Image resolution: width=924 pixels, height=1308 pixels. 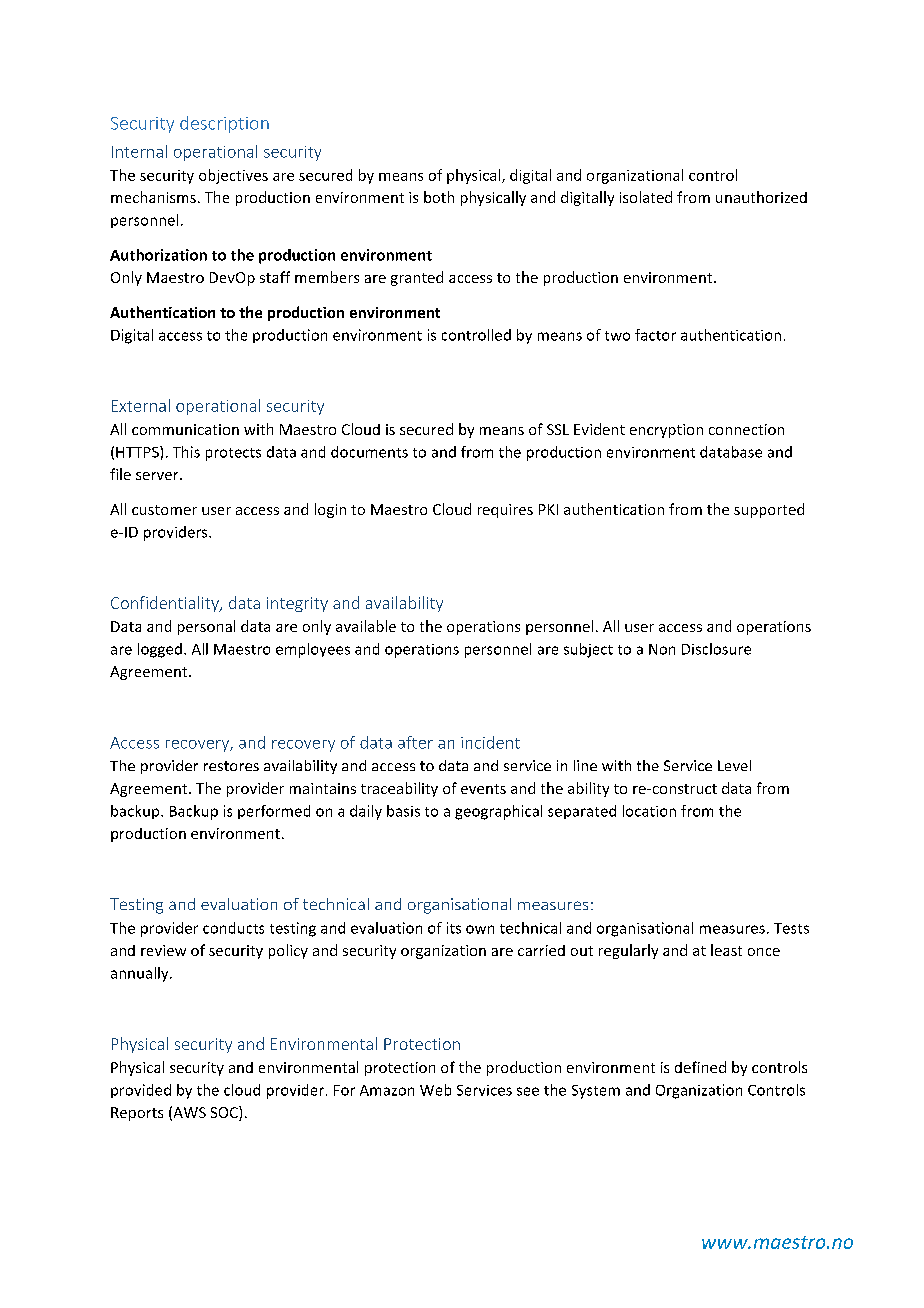 I want to click on Disclosure, so click(x=716, y=649).
